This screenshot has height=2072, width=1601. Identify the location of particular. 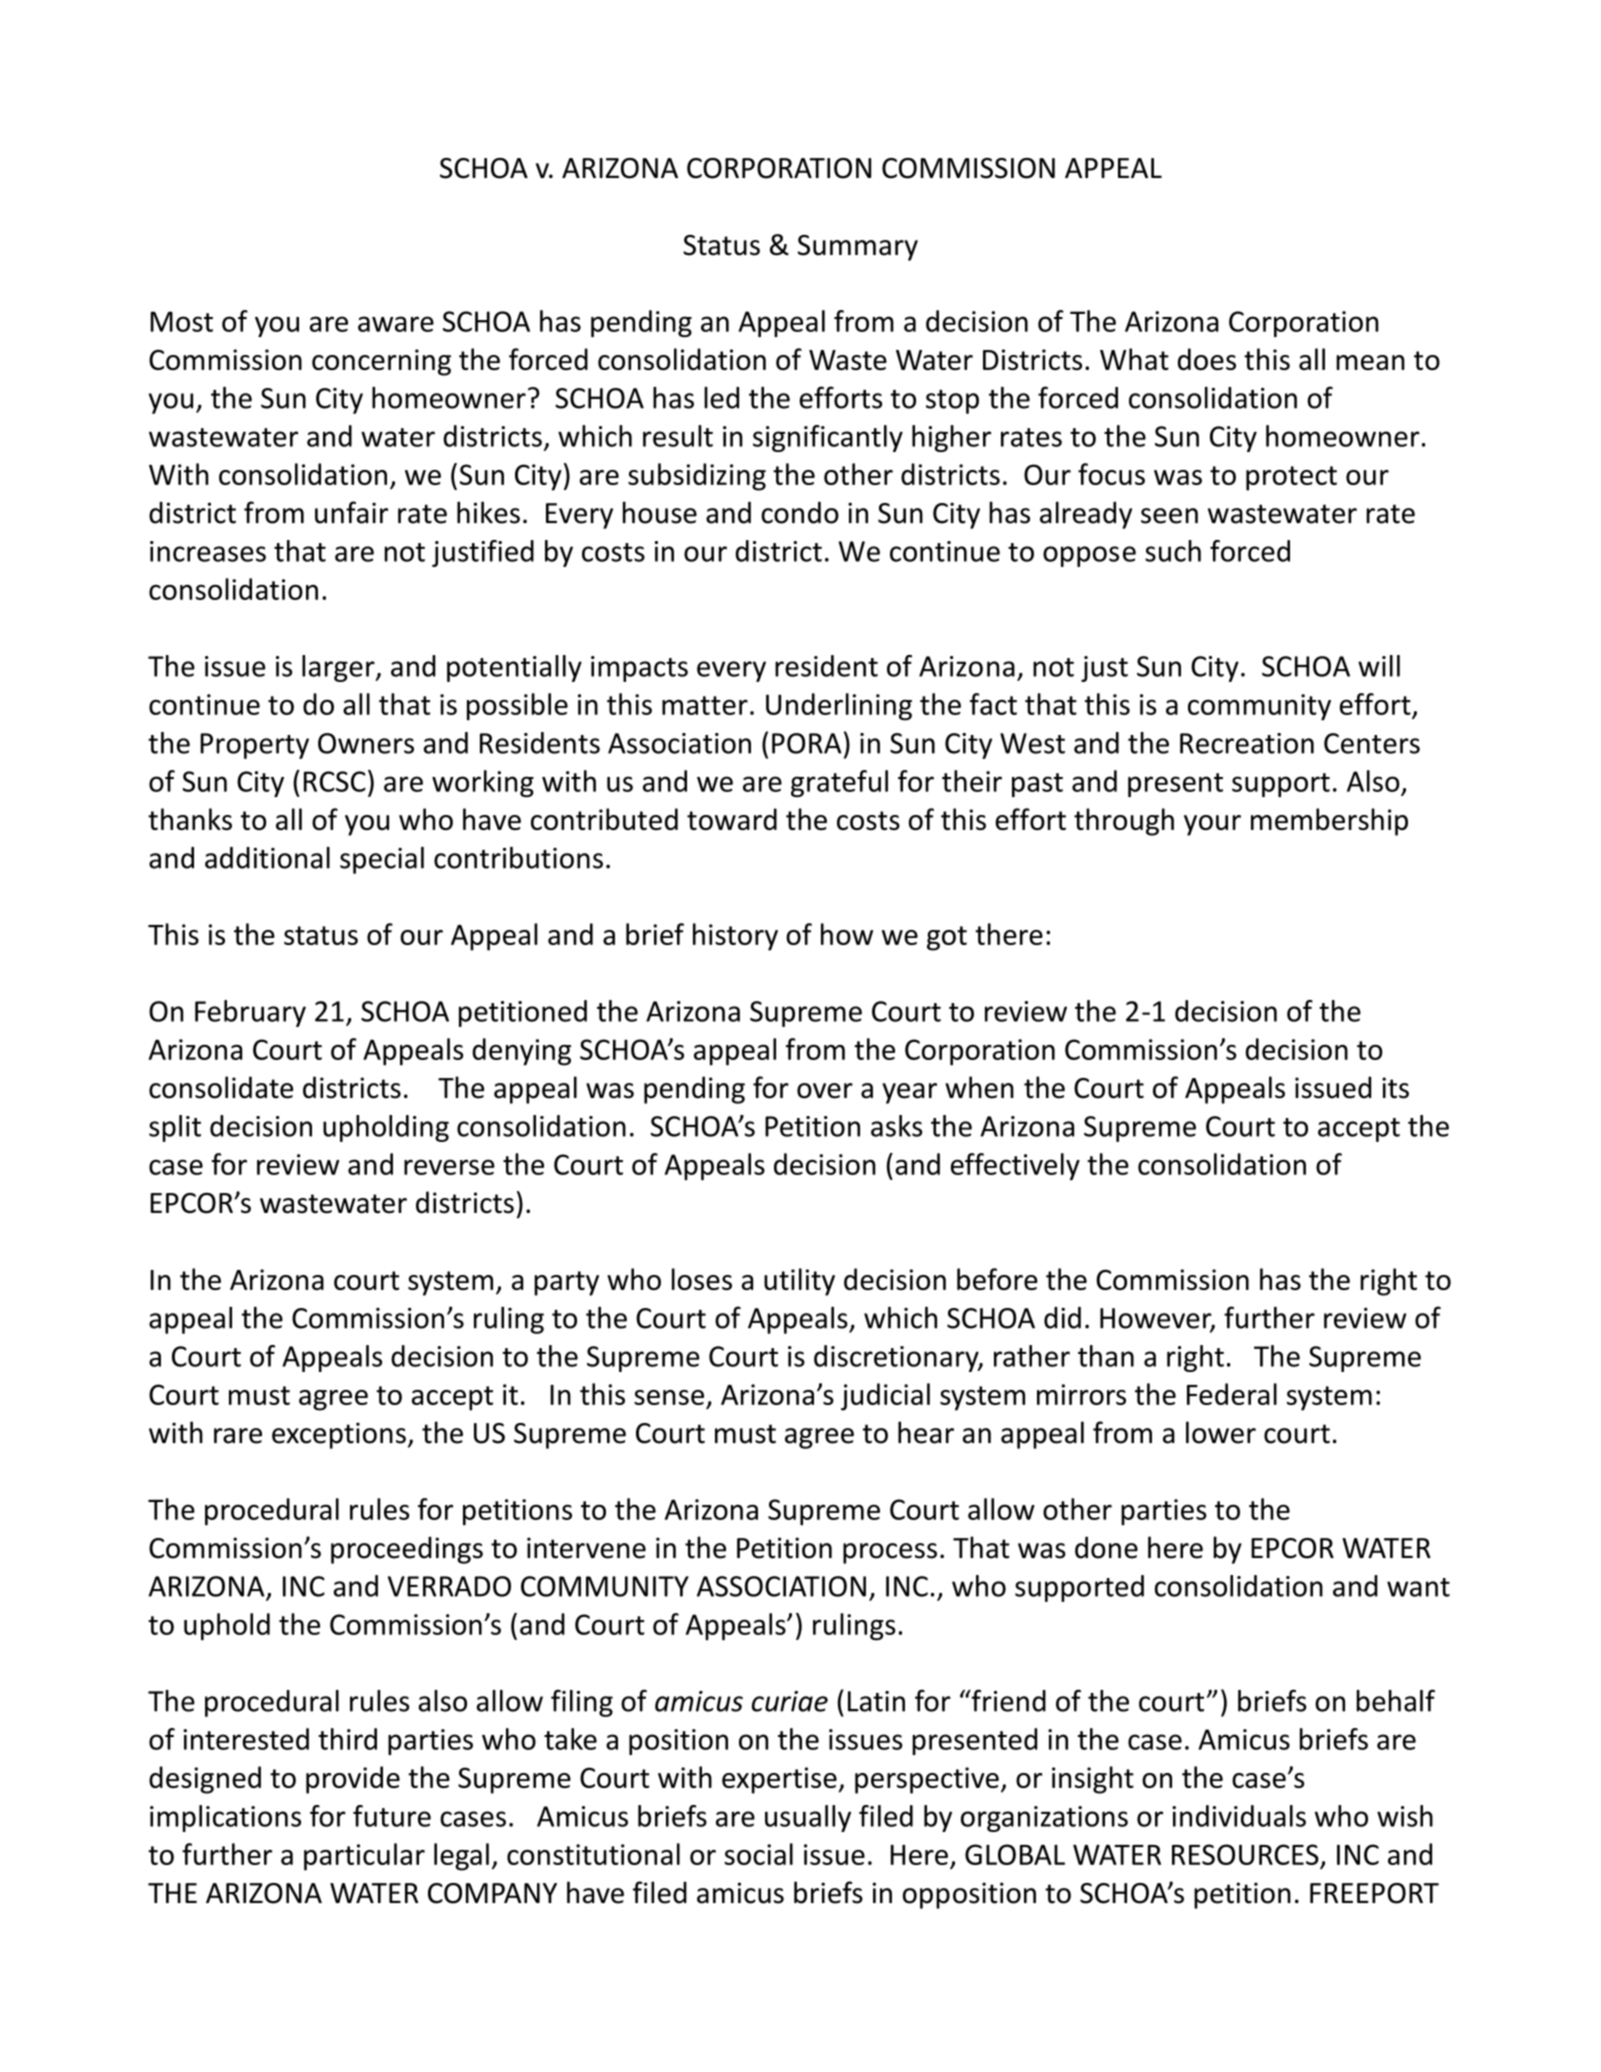
(364, 1857).
